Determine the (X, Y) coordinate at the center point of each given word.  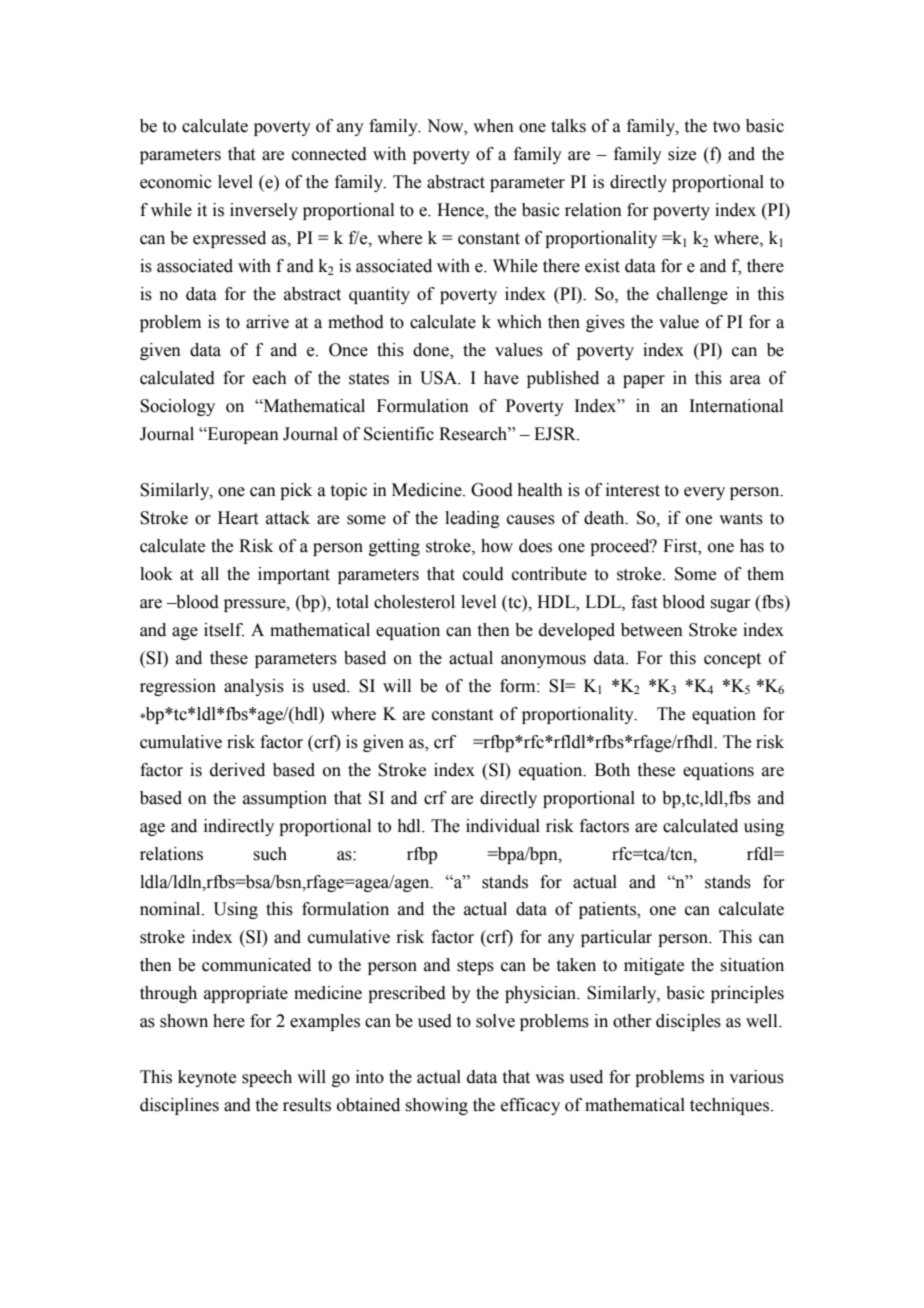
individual (503, 826)
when (493, 126)
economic (176, 182)
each (270, 378)
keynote (207, 1078)
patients (608, 910)
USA (440, 378)
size (682, 154)
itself (224, 630)
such (270, 854)
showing (436, 1106)
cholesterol (414, 602)
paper (644, 381)
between (652, 630)
